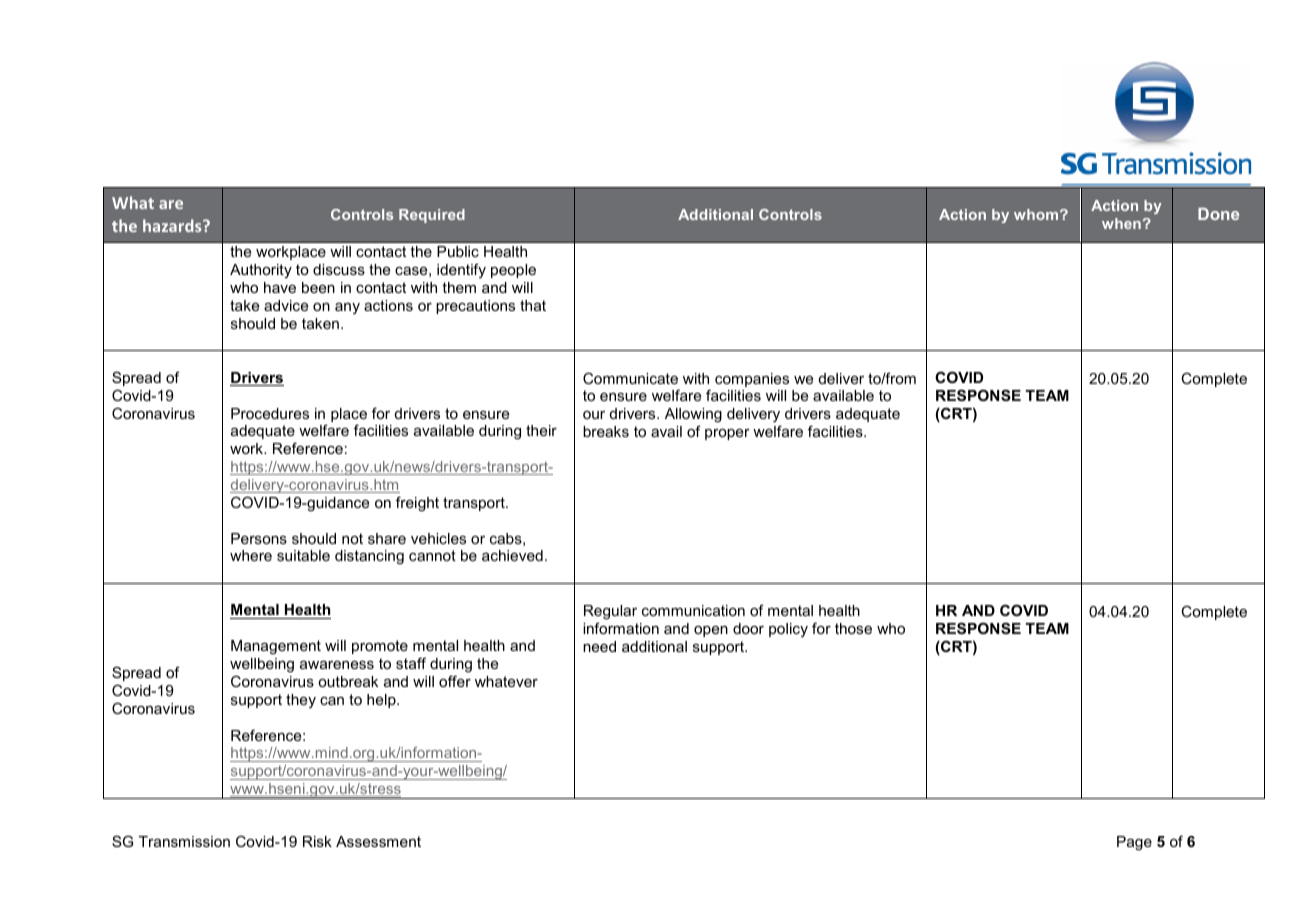 The height and width of the document is (924, 1308). Describe the element at coordinates (1121, 223) in the document. I see `when` at that location.
